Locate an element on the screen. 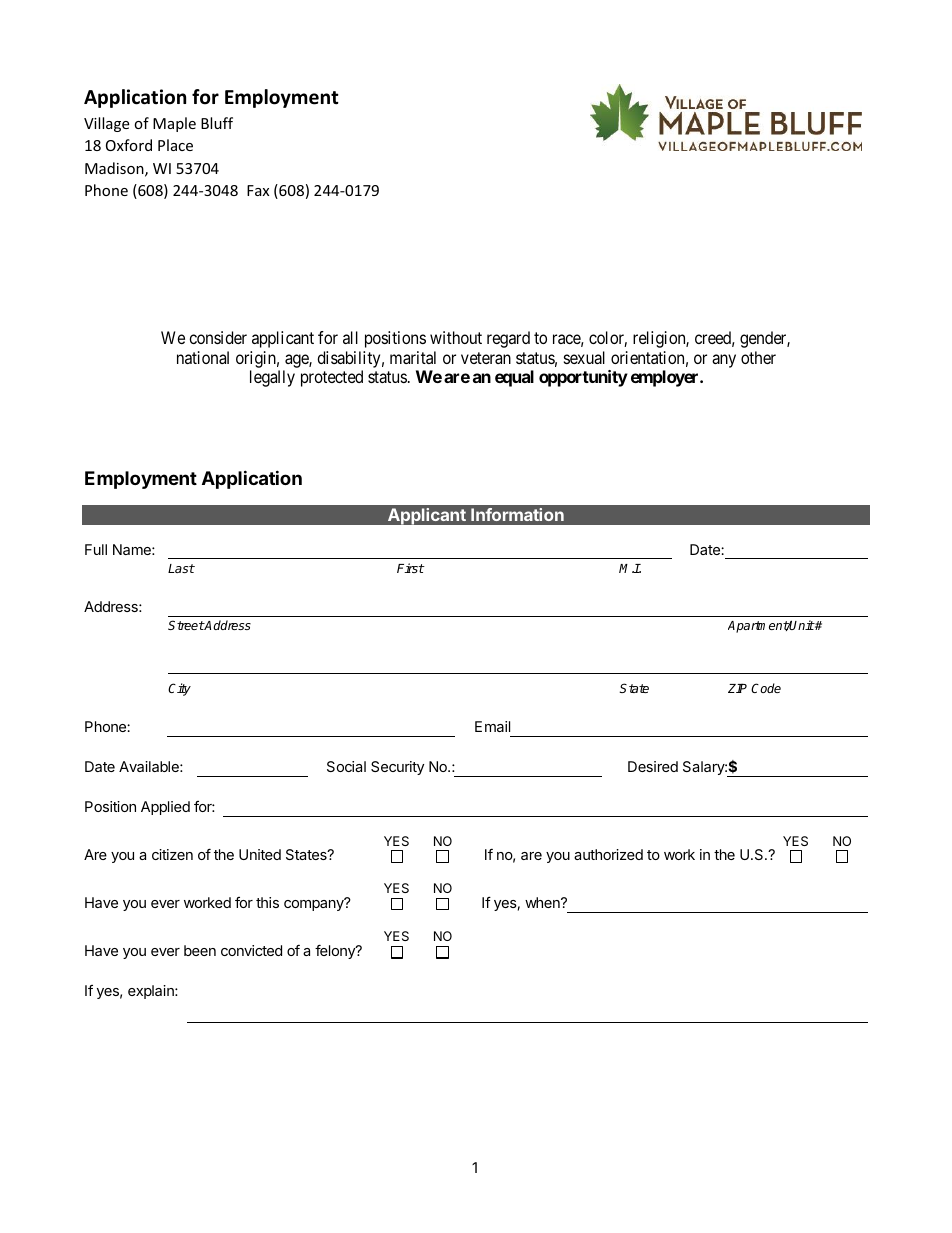 The image size is (952, 1233). been is located at coordinates (200, 950).
